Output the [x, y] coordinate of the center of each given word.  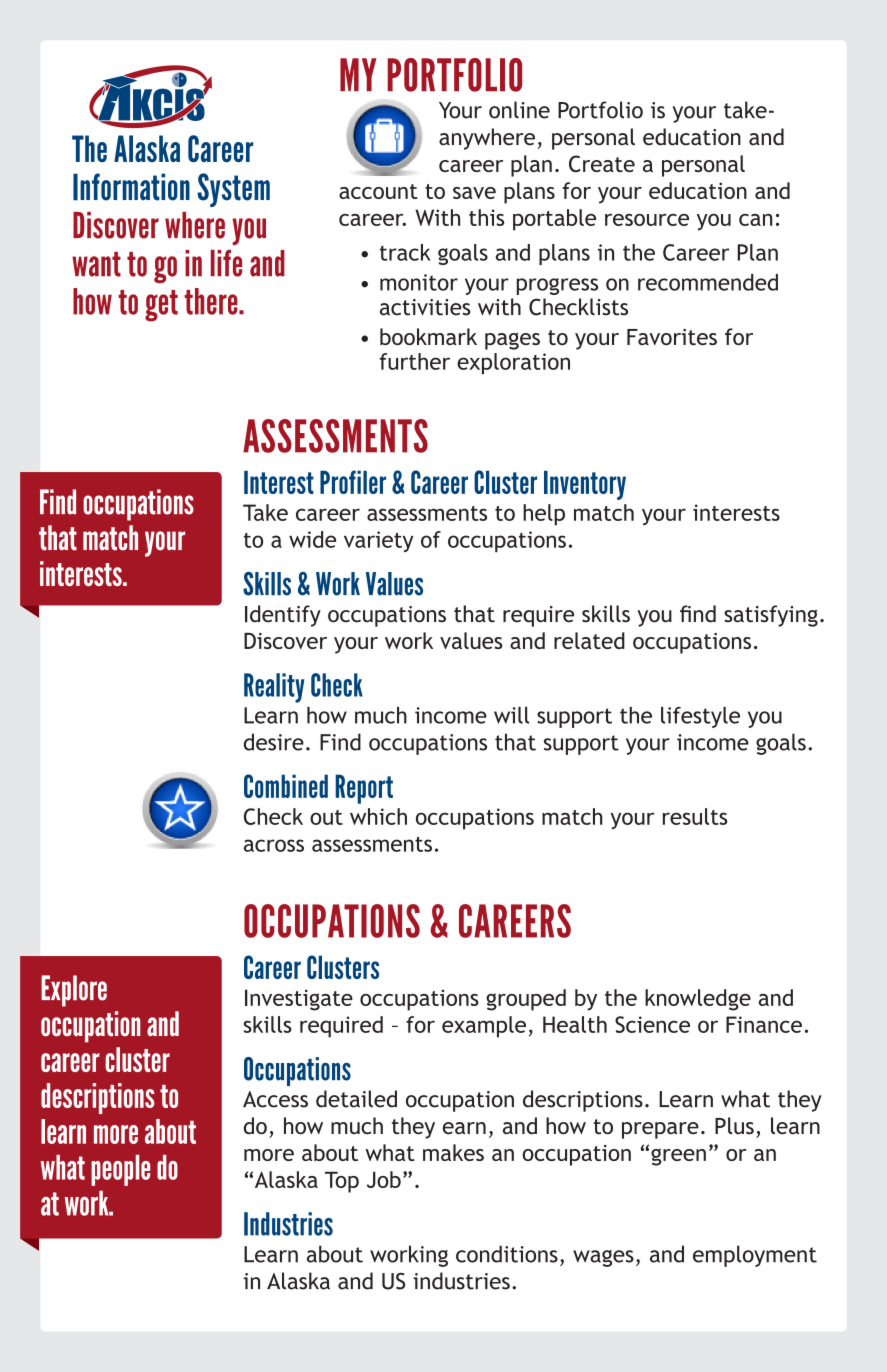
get [161, 306]
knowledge [698, 1000]
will [511, 715]
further [414, 361]
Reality [274, 688]
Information [131, 187]
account [378, 191]
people [120, 1170]
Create [602, 163]
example [484, 1027]
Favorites [672, 337]
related [589, 640]
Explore [74, 991]
